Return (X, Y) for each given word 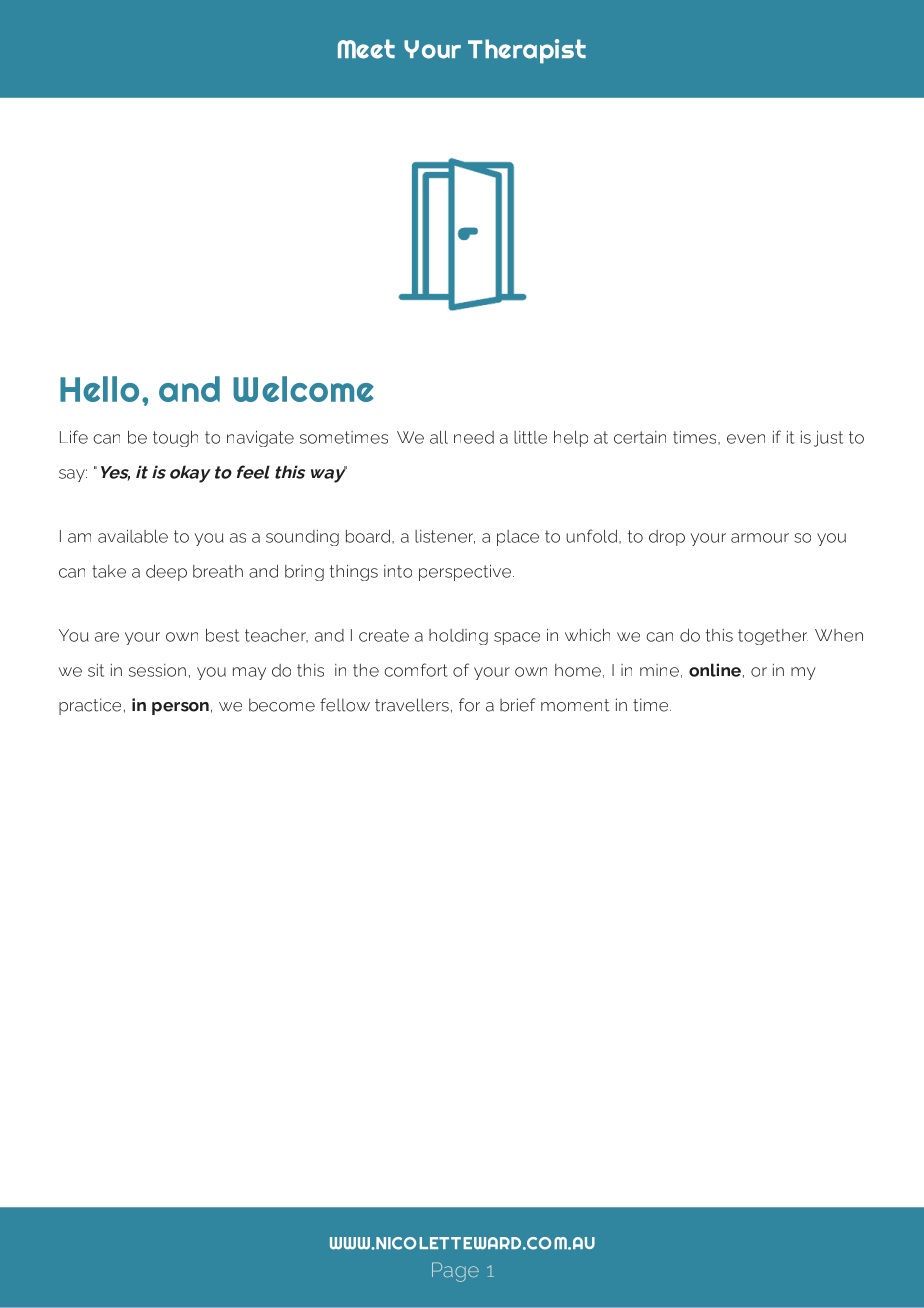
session (157, 670)
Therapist (527, 51)
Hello (99, 389)
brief (518, 705)
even (746, 439)
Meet (366, 49)
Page (455, 1272)
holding (458, 637)
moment (575, 705)
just (828, 439)
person (180, 708)
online (715, 670)
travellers (412, 705)
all (439, 437)
